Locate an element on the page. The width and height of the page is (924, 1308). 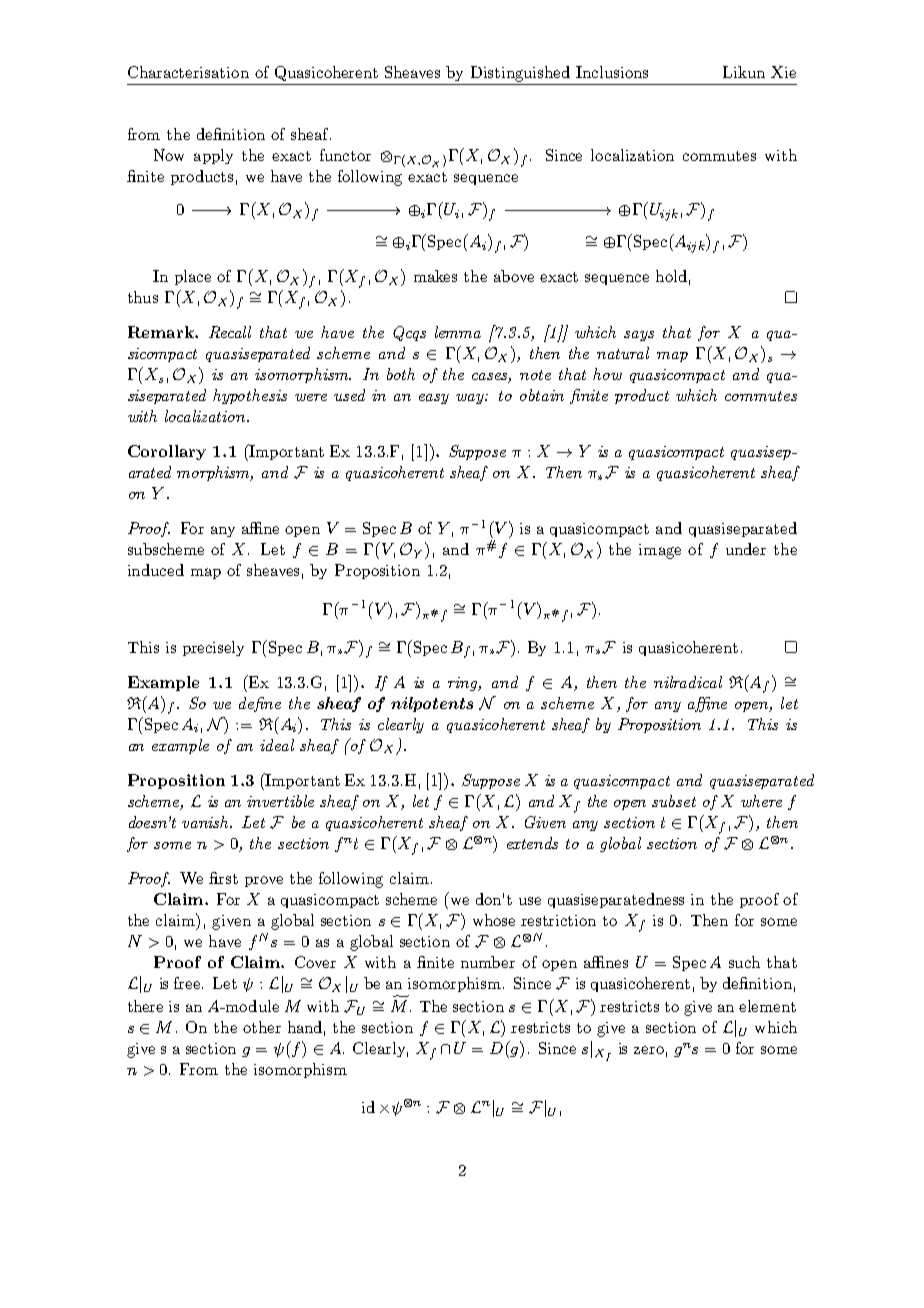
Distinguished is located at coordinates (520, 74).
